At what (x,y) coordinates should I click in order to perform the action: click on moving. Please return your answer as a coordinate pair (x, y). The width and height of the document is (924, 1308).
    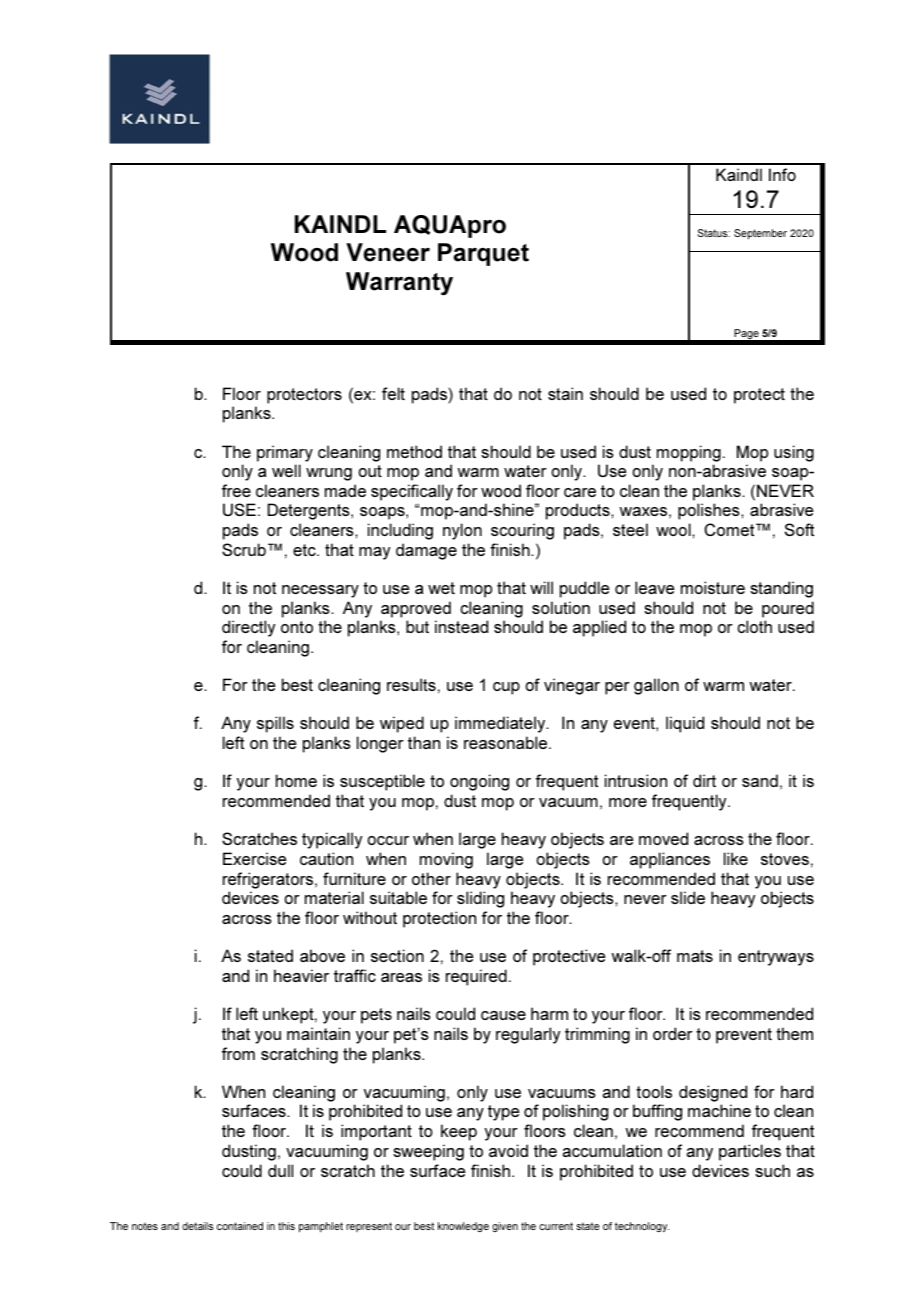
    Looking at the image, I should click on (446, 860).
